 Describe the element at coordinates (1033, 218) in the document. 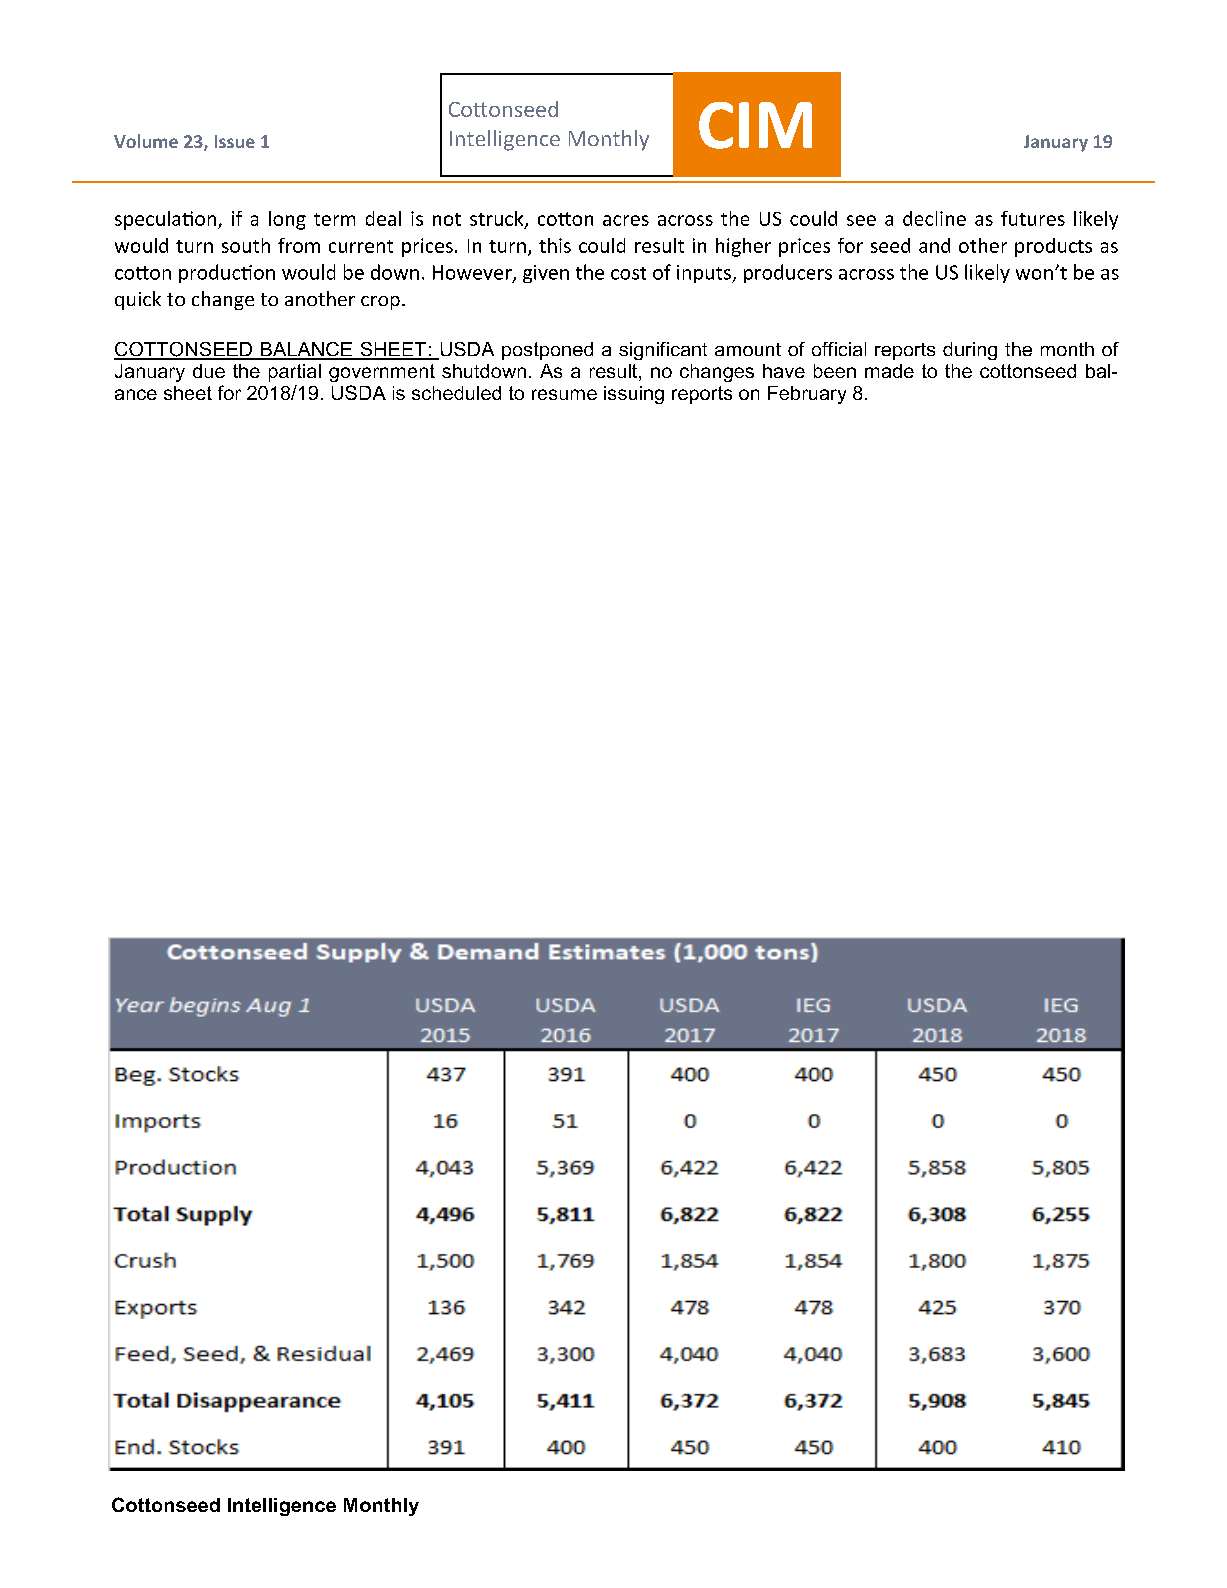

I see `futures` at that location.
